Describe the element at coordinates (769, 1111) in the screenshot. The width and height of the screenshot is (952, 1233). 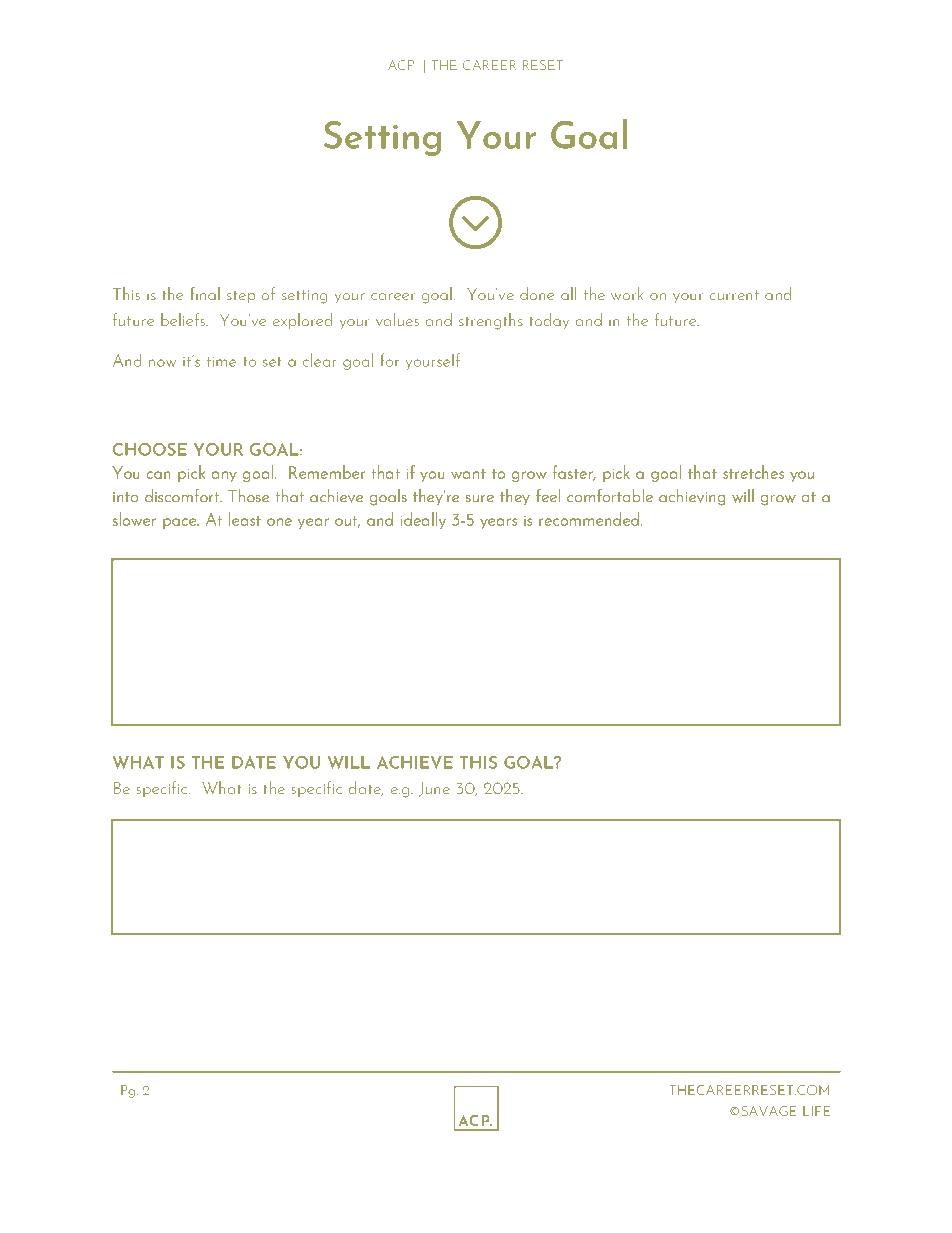
I see `SAVAGE` at that location.
